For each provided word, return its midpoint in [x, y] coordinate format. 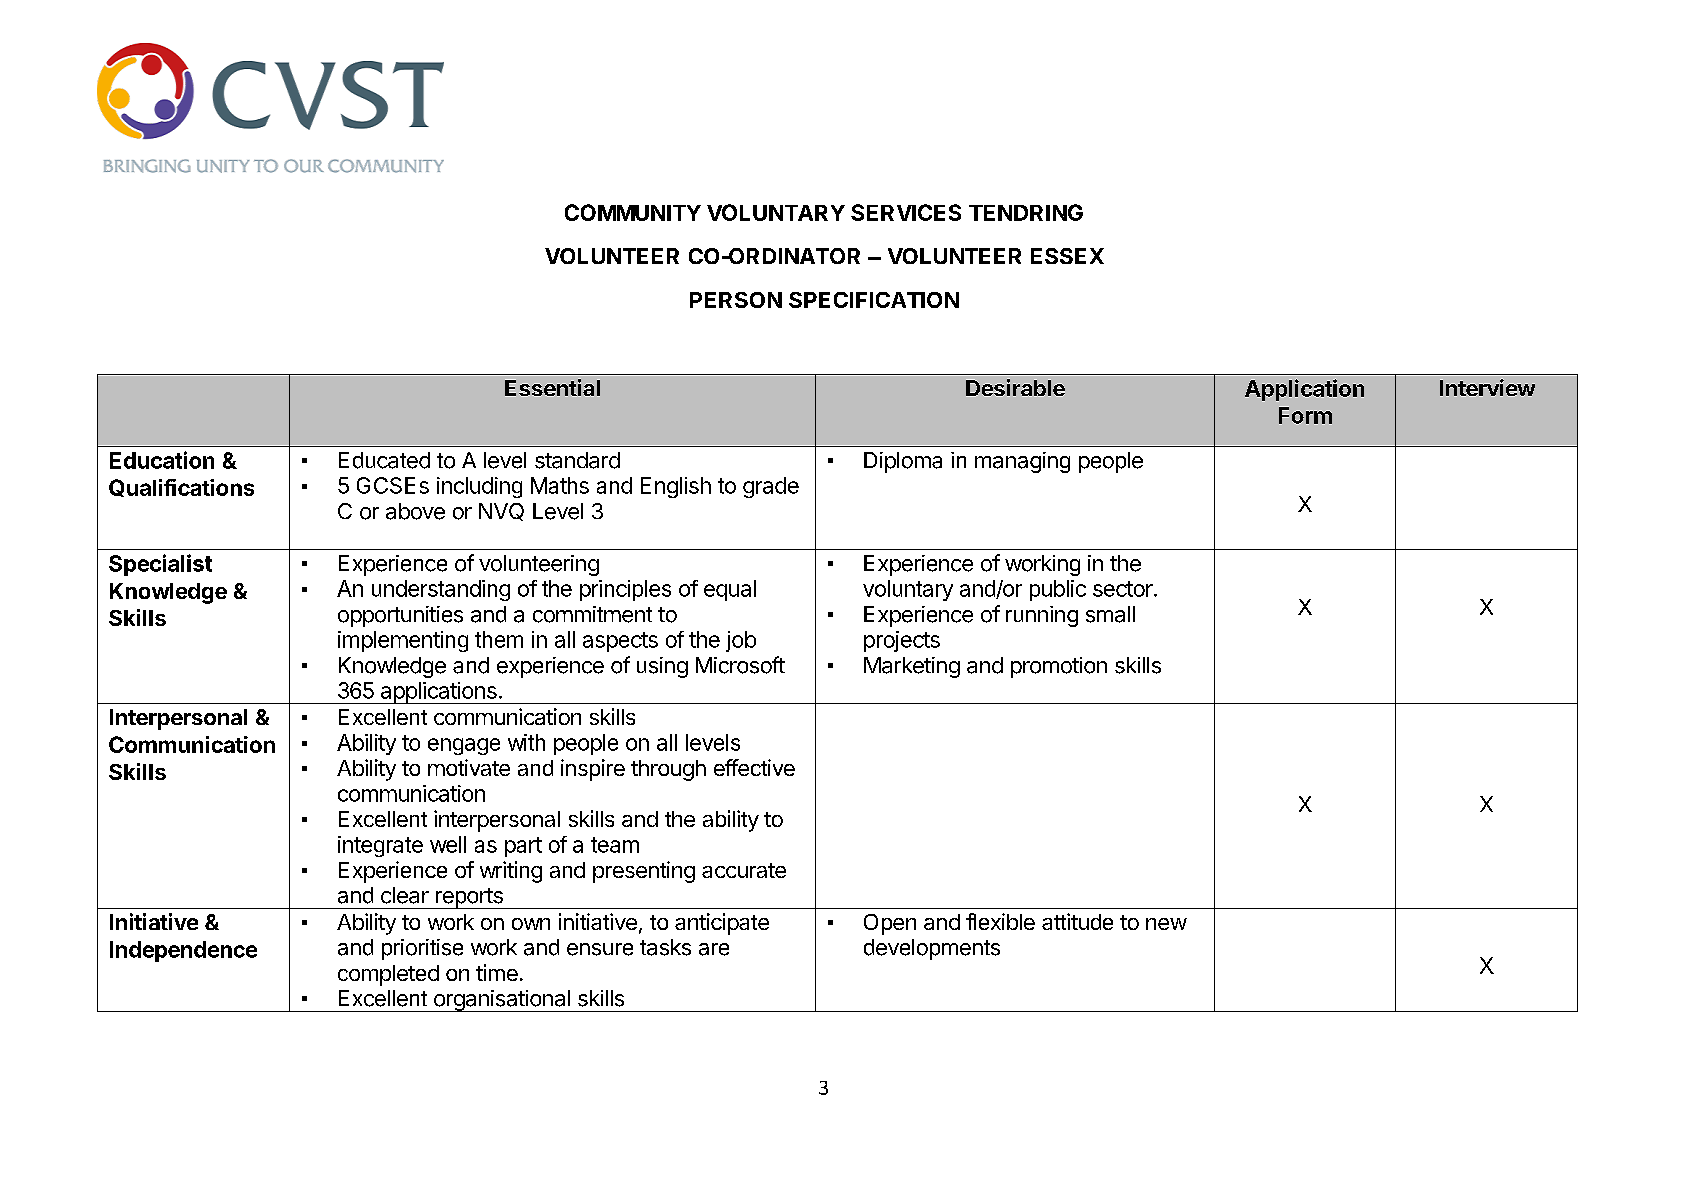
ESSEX [1067, 256]
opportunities [400, 616]
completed [388, 975]
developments [932, 949]
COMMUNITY [633, 212]
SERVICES [906, 212]
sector [1124, 589]
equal [730, 590]
